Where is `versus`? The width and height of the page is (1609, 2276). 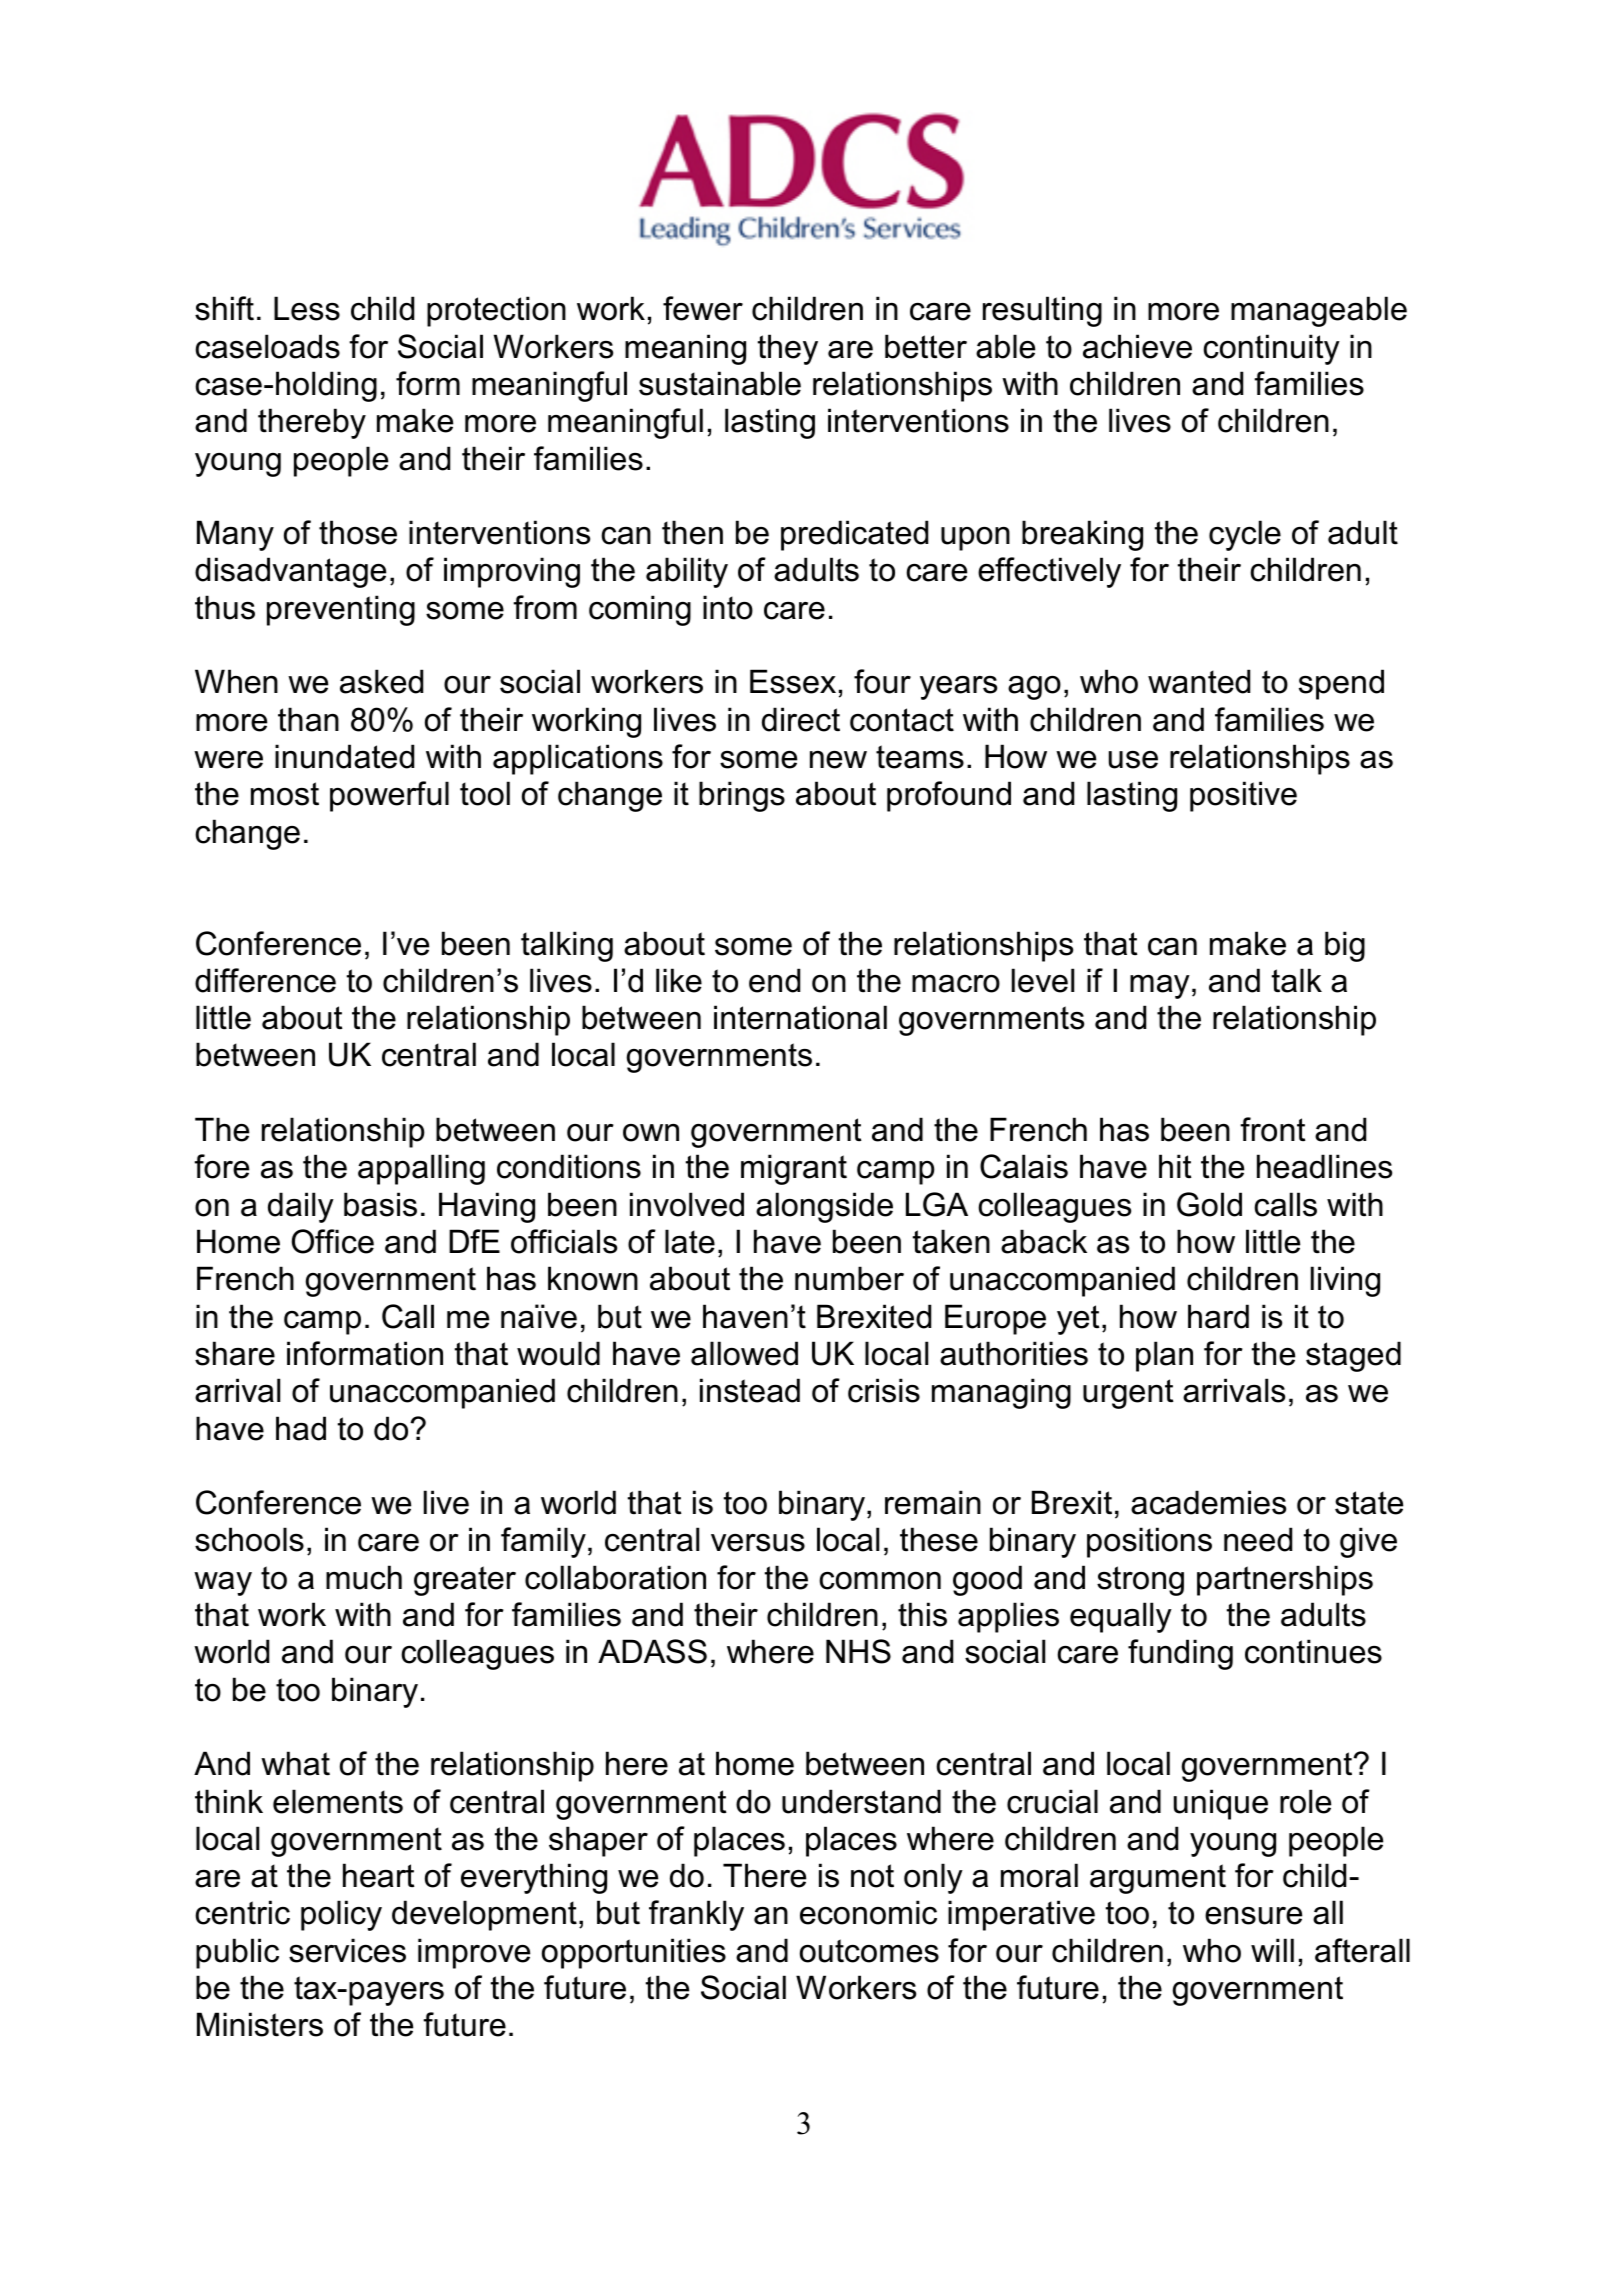 versus is located at coordinates (758, 1543).
